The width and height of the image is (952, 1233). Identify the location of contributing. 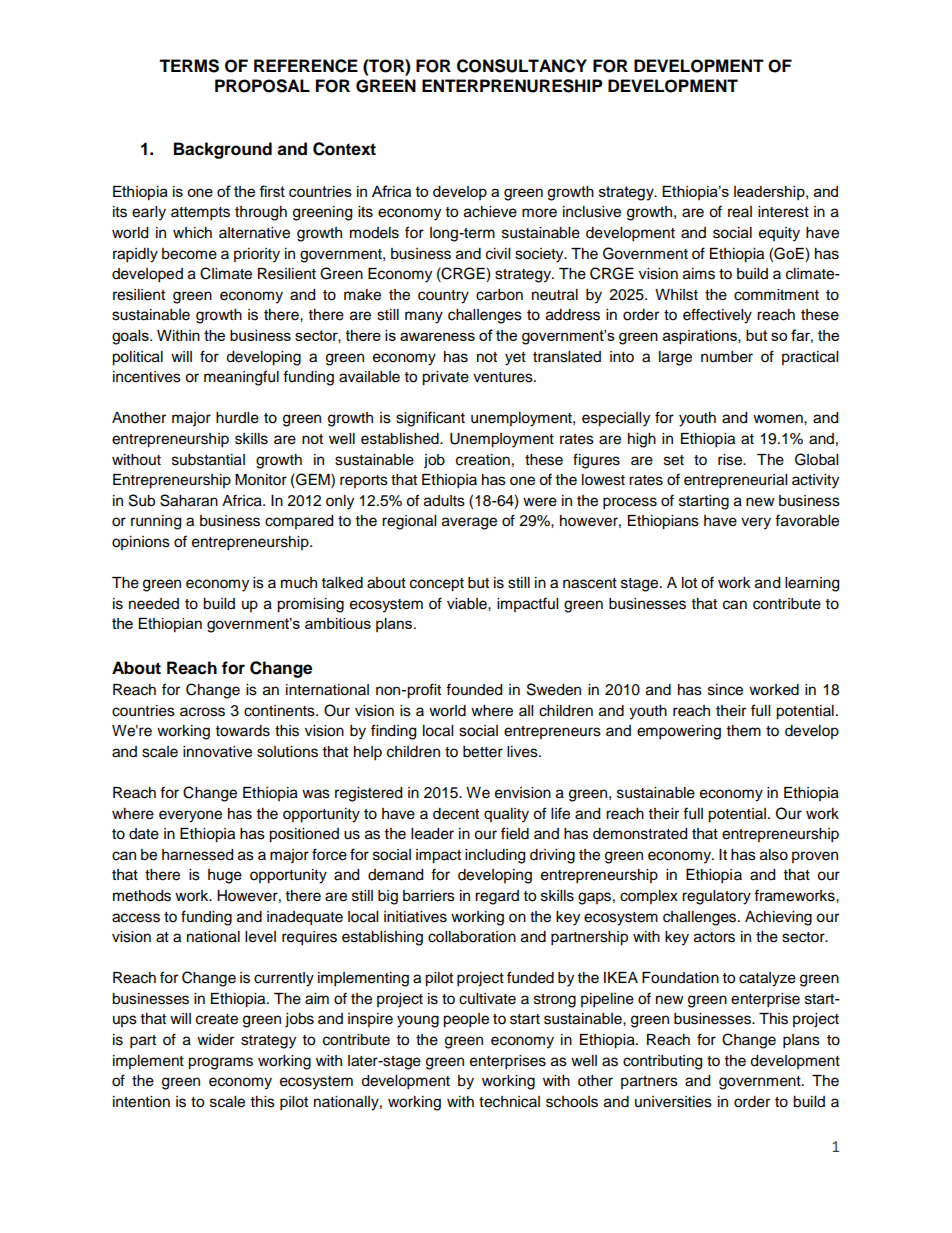
(662, 1062).
